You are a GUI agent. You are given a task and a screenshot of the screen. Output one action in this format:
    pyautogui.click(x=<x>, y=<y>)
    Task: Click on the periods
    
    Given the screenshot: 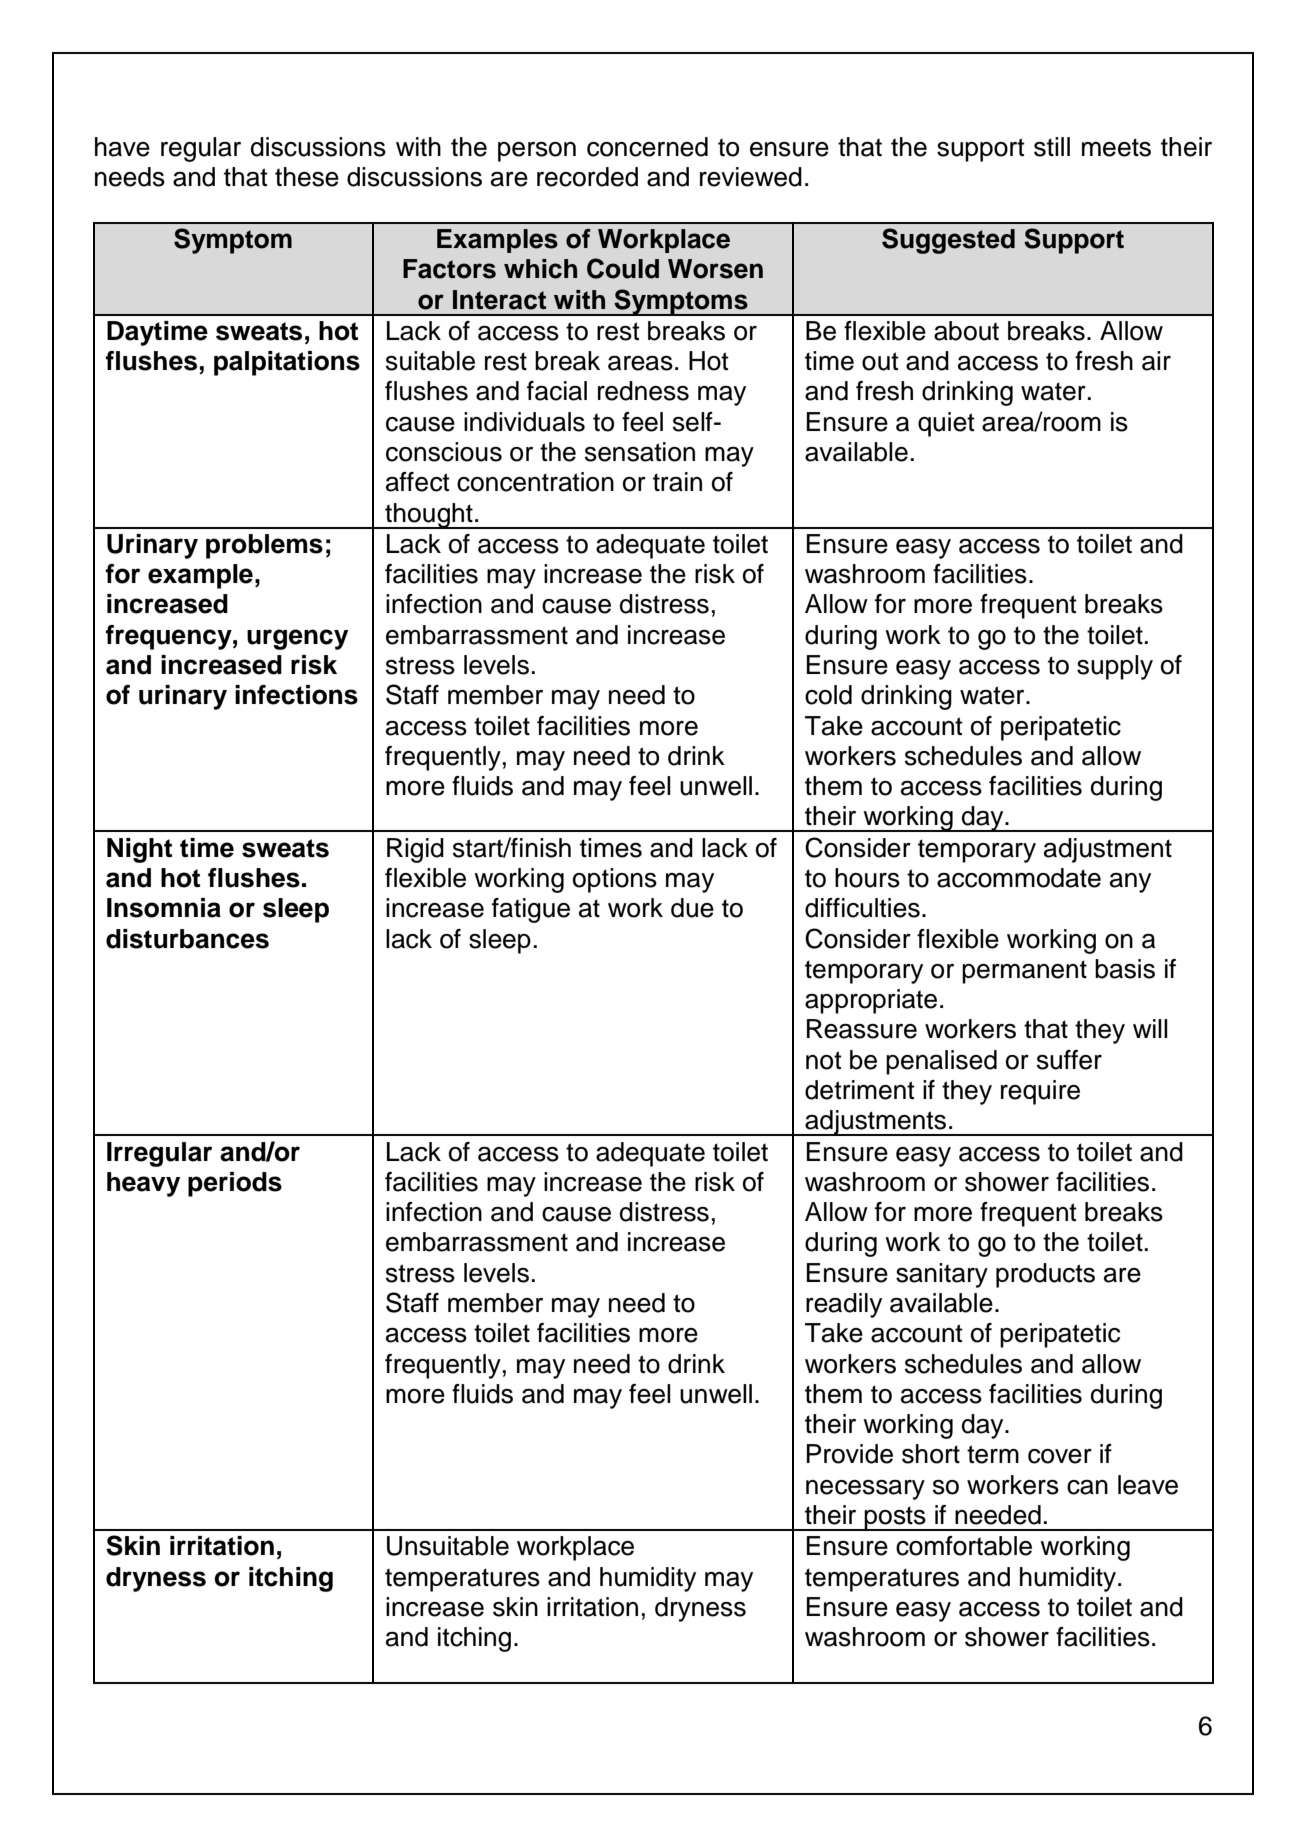 What is the action you would take?
    pyautogui.click(x=235, y=1184)
